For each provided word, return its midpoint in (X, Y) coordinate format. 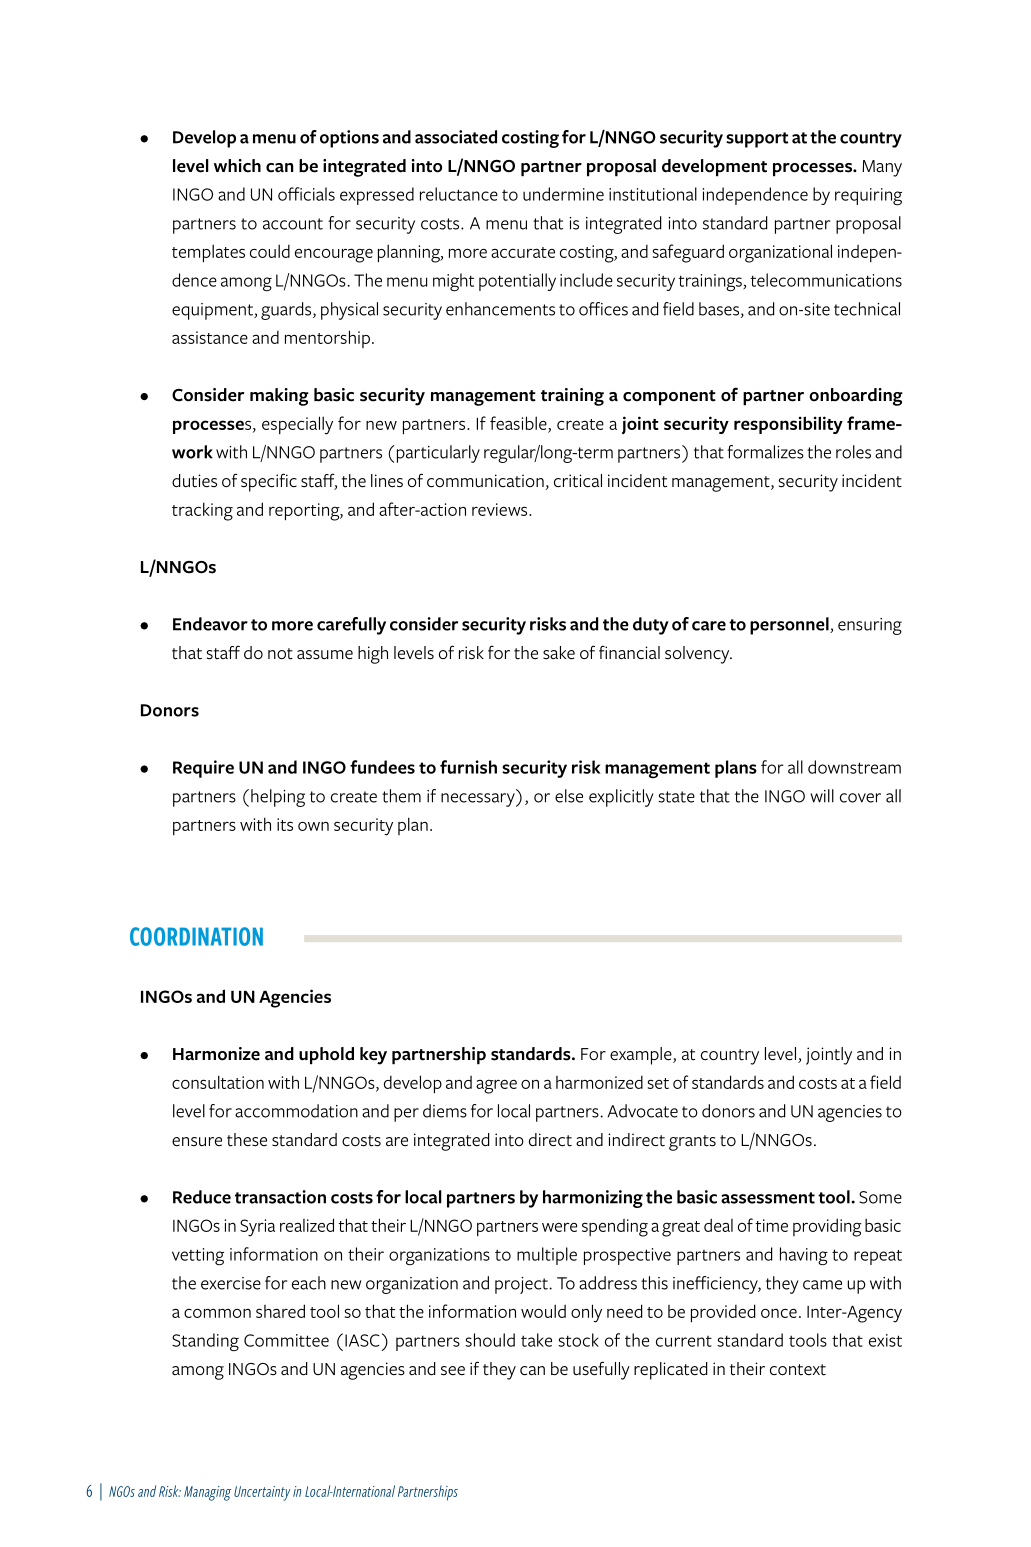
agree (496, 1086)
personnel (790, 626)
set (658, 1083)
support (757, 140)
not (280, 654)
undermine (563, 194)
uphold (326, 1056)
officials (306, 194)
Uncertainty (262, 1493)
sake (559, 653)
